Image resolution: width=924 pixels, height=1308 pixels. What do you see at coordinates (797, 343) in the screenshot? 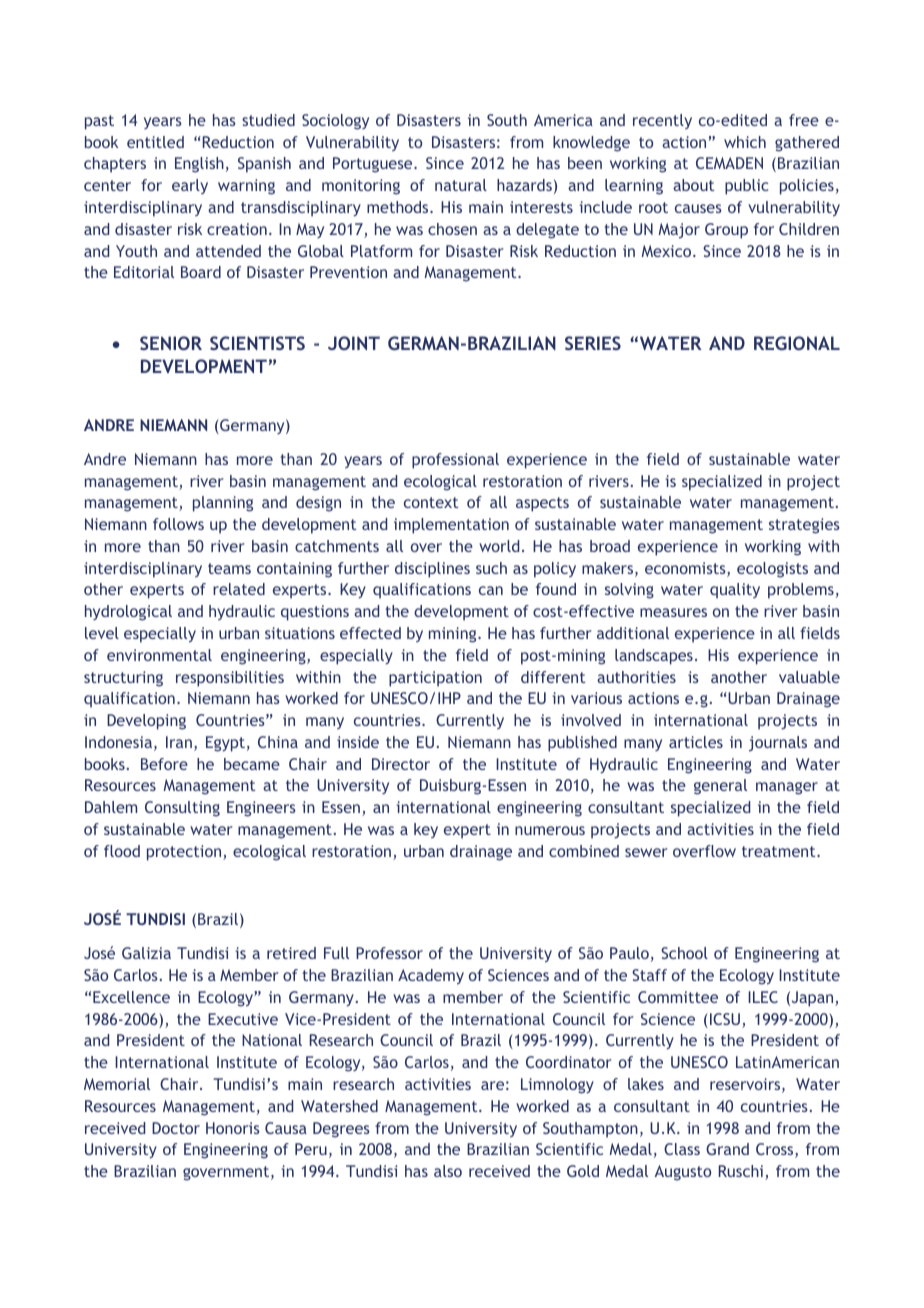
I see `REGIONAL` at bounding box center [797, 343].
